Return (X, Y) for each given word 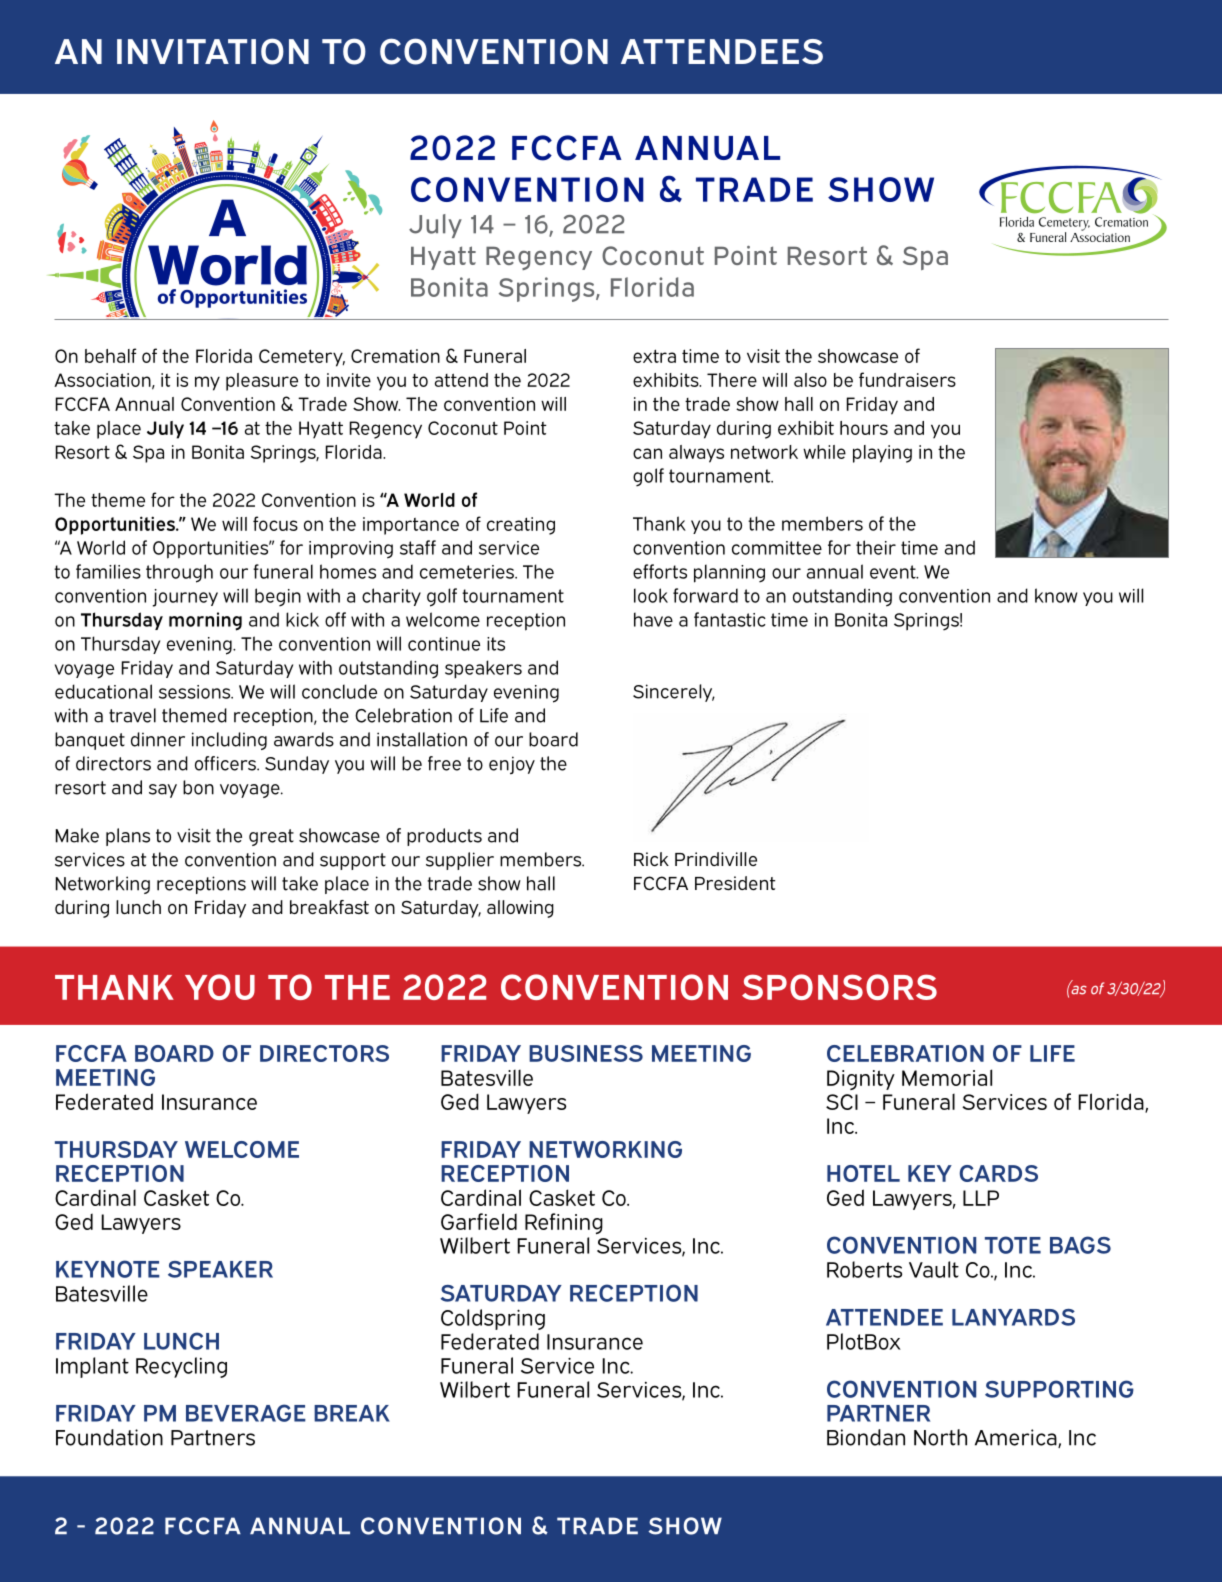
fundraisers (907, 379)
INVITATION (213, 51)
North (940, 1437)
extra (654, 356)
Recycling (181, 1367)
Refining (564, 1223)
